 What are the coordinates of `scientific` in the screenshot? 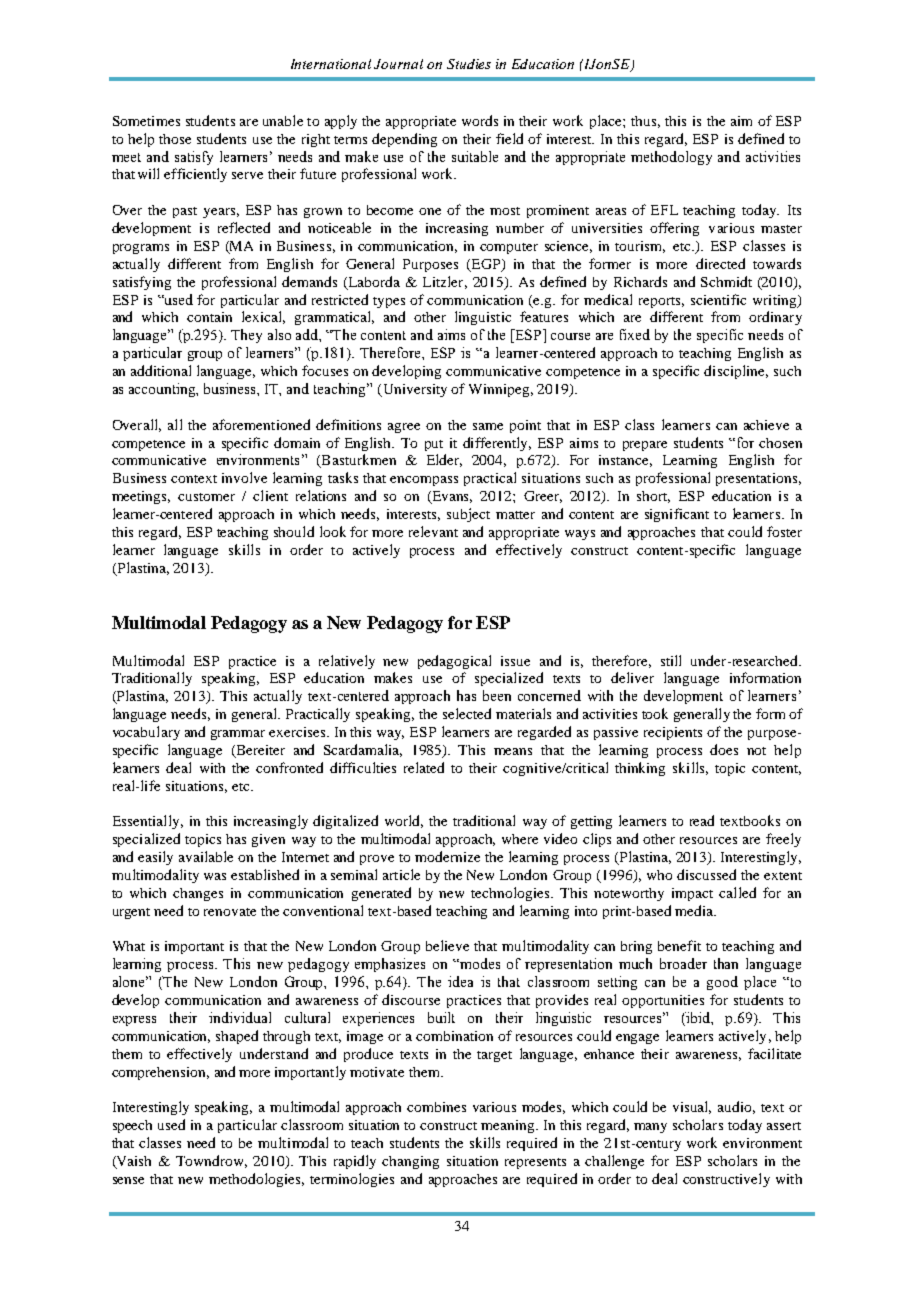 It's located at (718, 299).
